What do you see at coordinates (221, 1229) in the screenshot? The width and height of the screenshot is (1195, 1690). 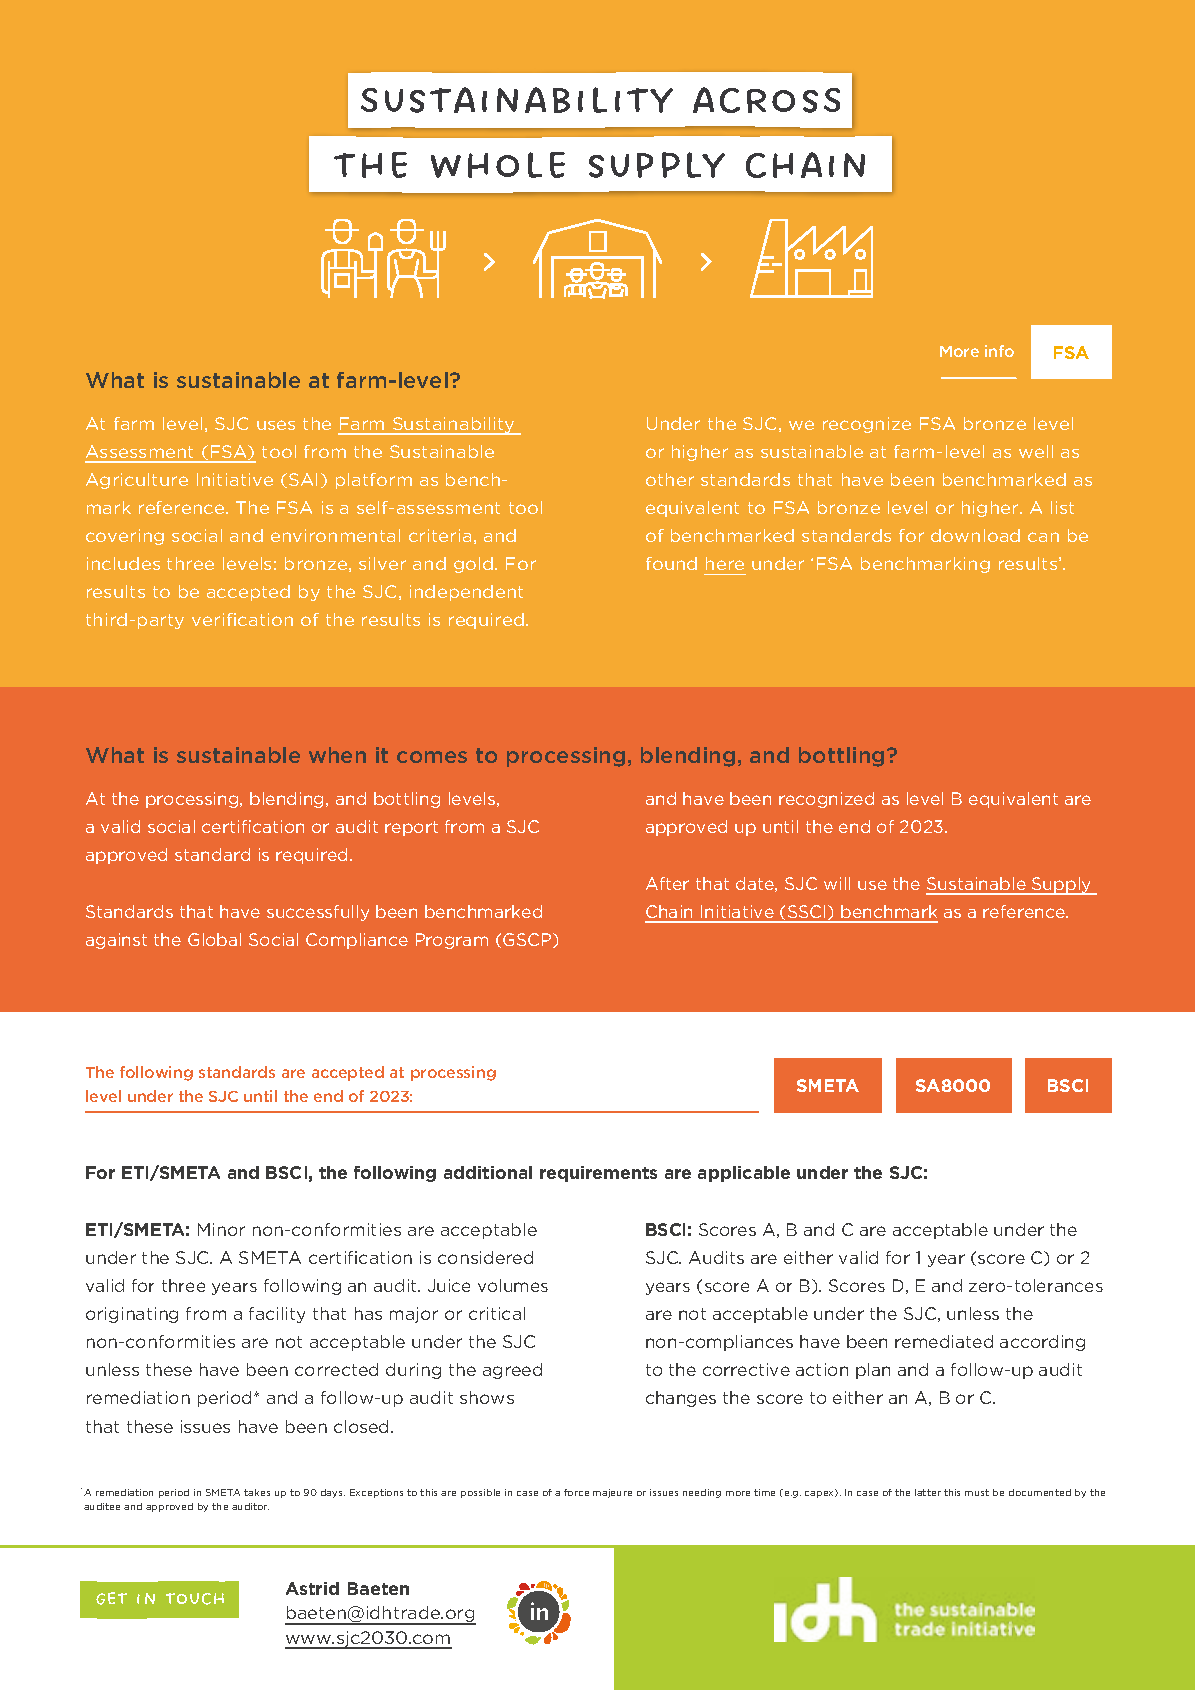 I see `Minor` at bounding box center [221, 1229].
